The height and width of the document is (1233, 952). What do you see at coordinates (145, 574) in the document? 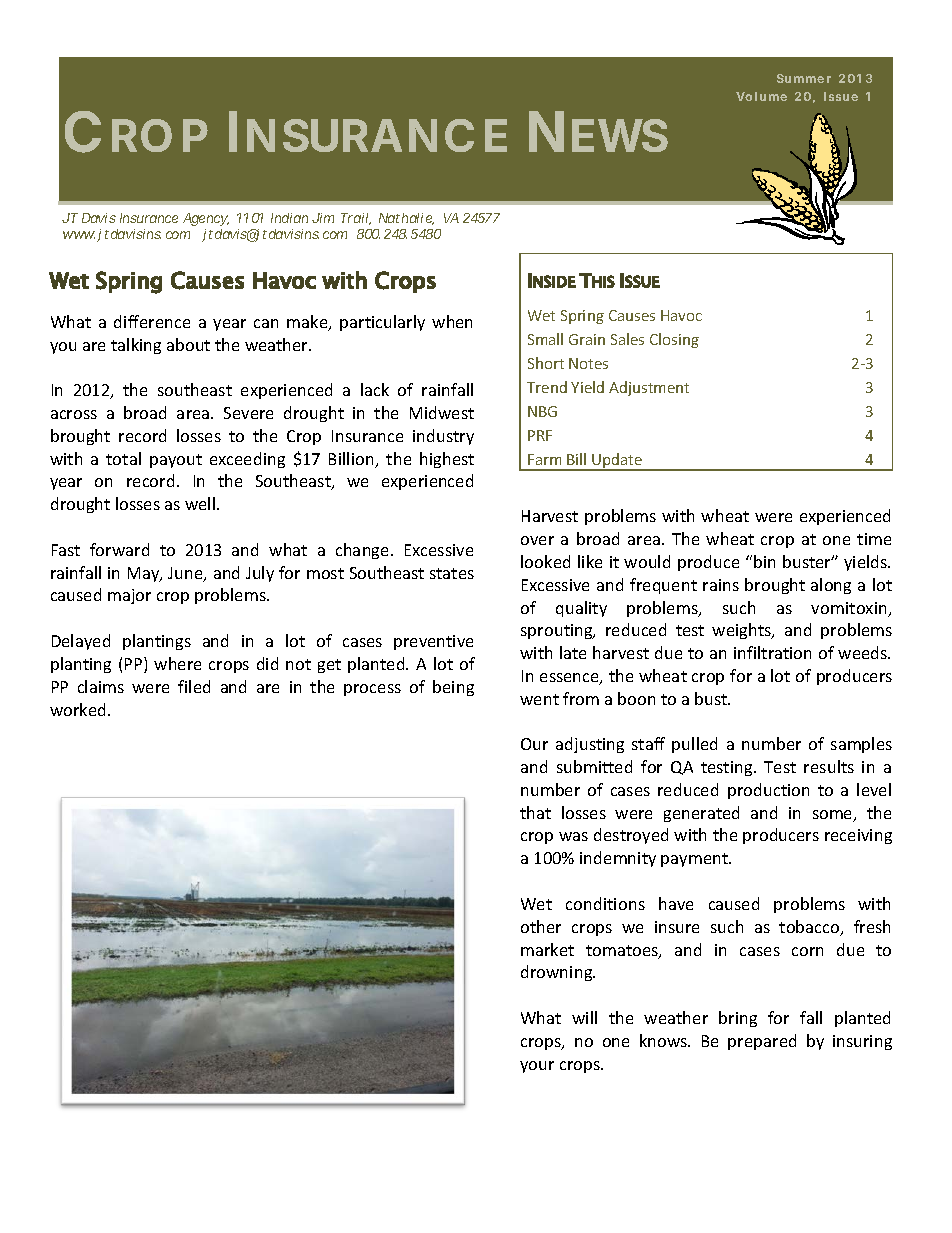
I see `May` at bounding box center [145, 574].
